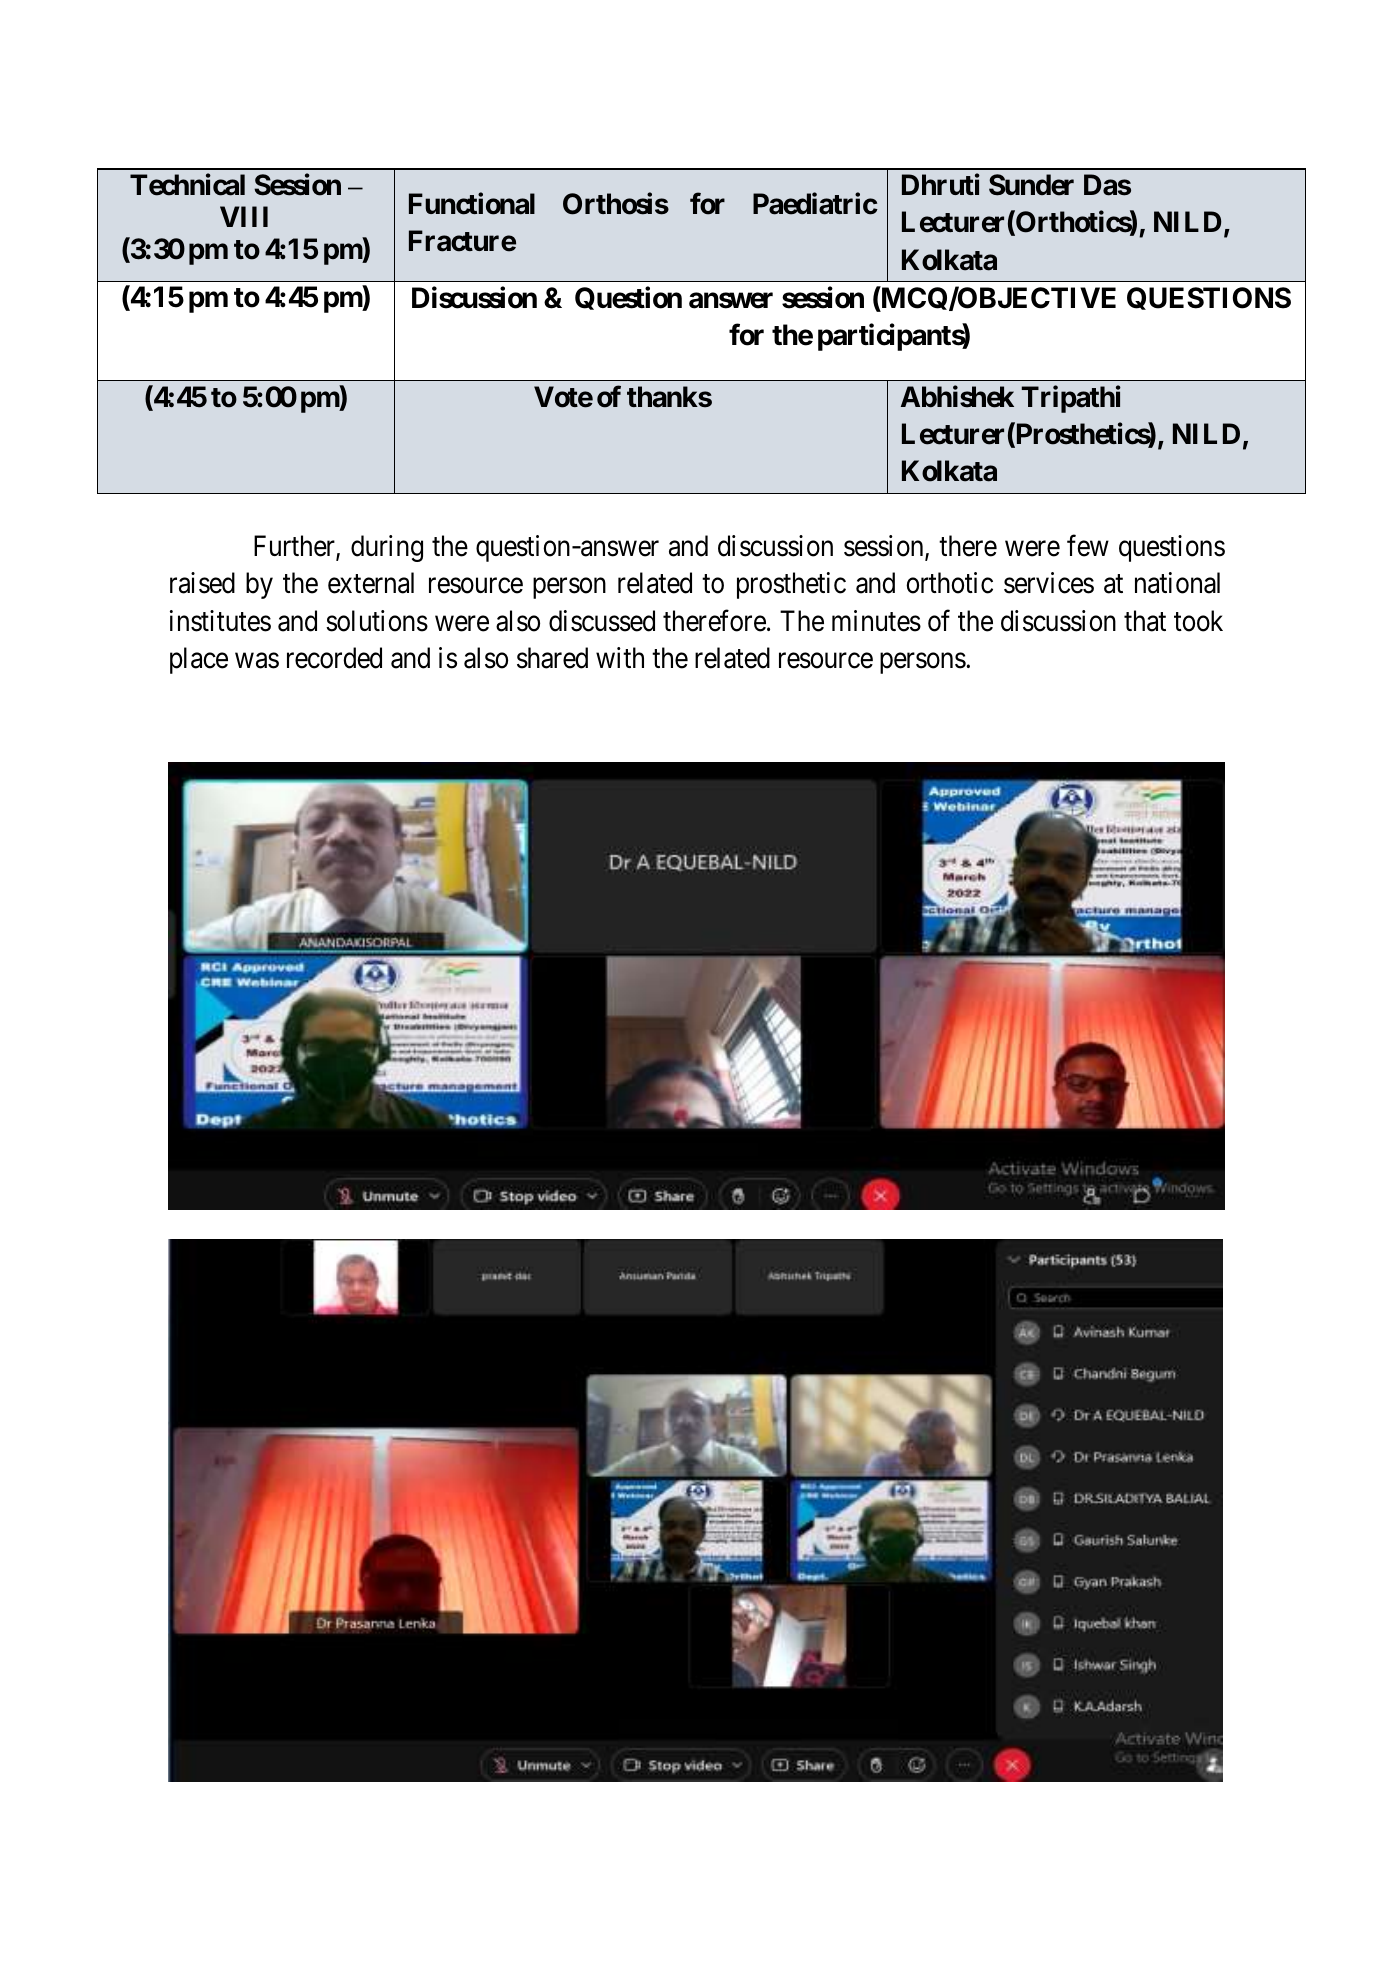  What do you see at coordinates (387, 548) in the page?
I see `during` at bounding box center [387, 548].
